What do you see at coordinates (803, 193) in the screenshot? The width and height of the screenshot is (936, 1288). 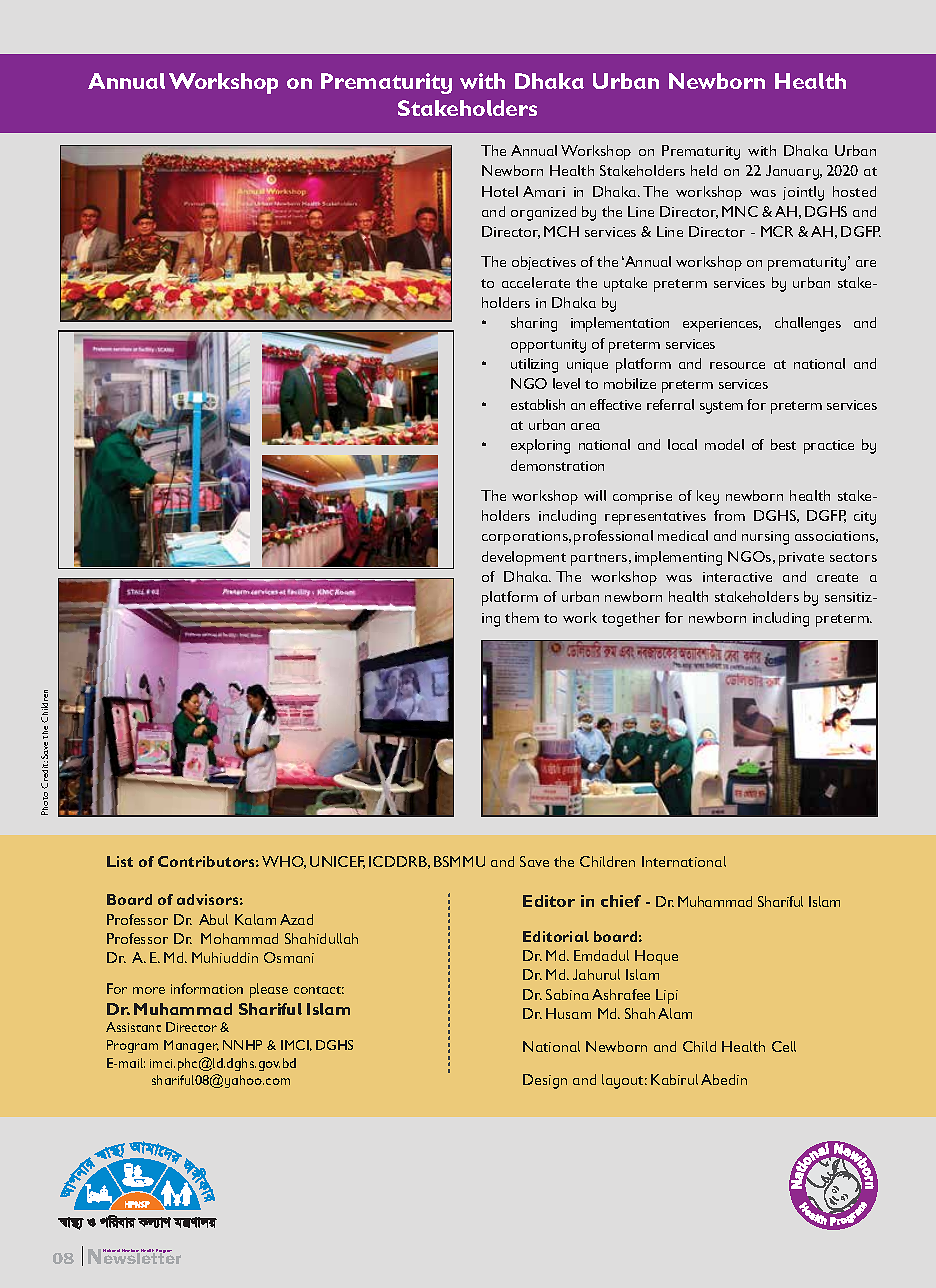 I see `jointly` at bounding box center [803, 193].
